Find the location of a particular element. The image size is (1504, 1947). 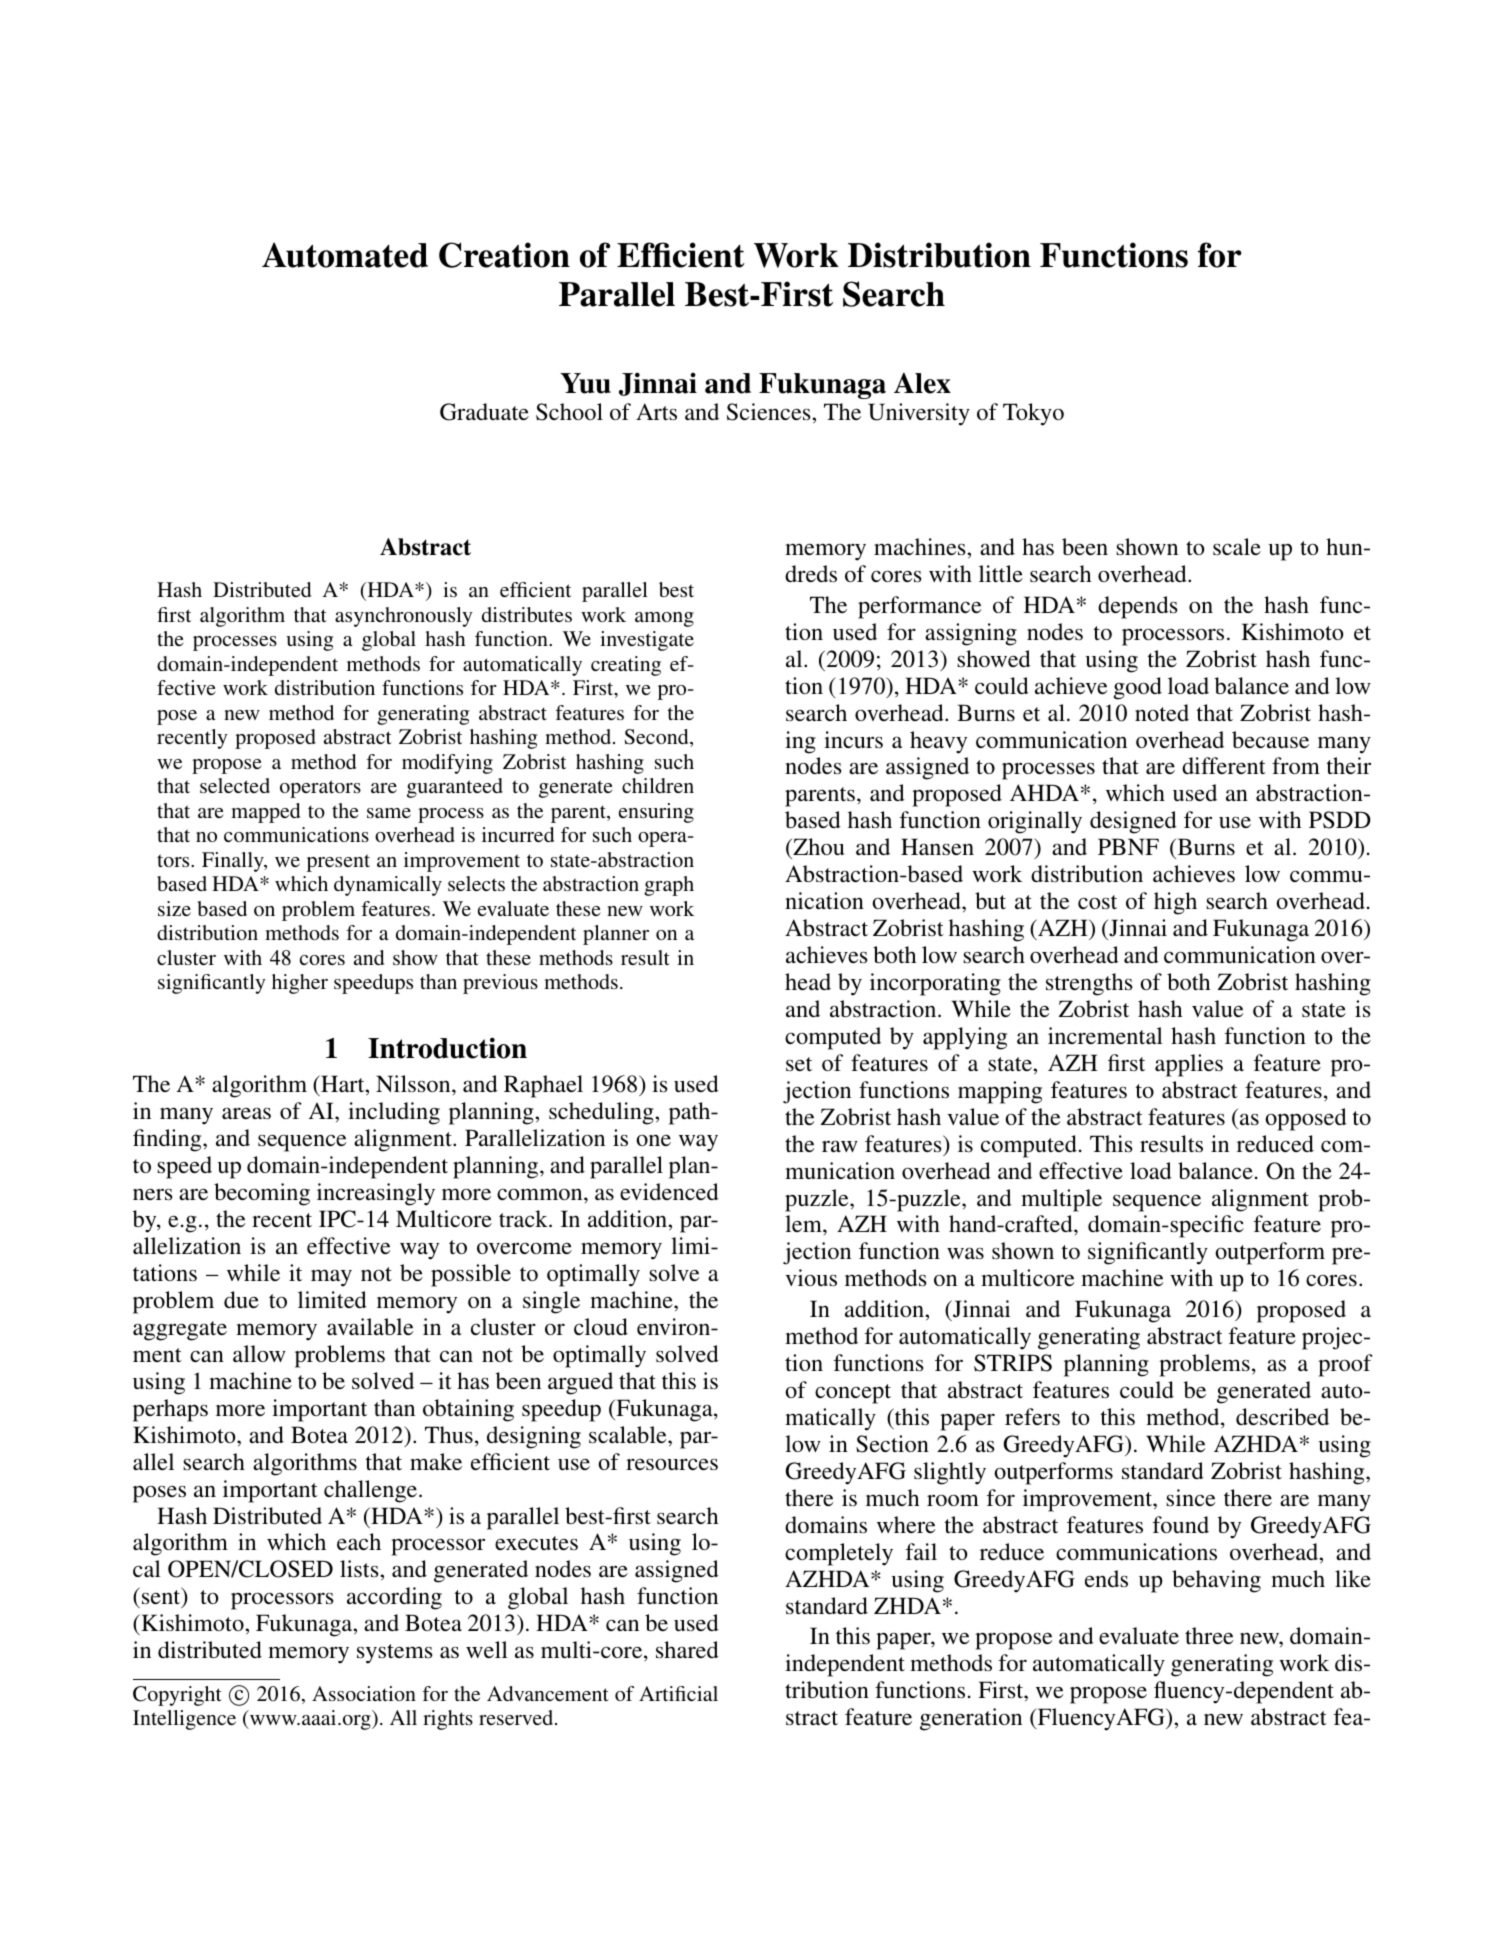

Sciences is located at coordinates (770, 412).
